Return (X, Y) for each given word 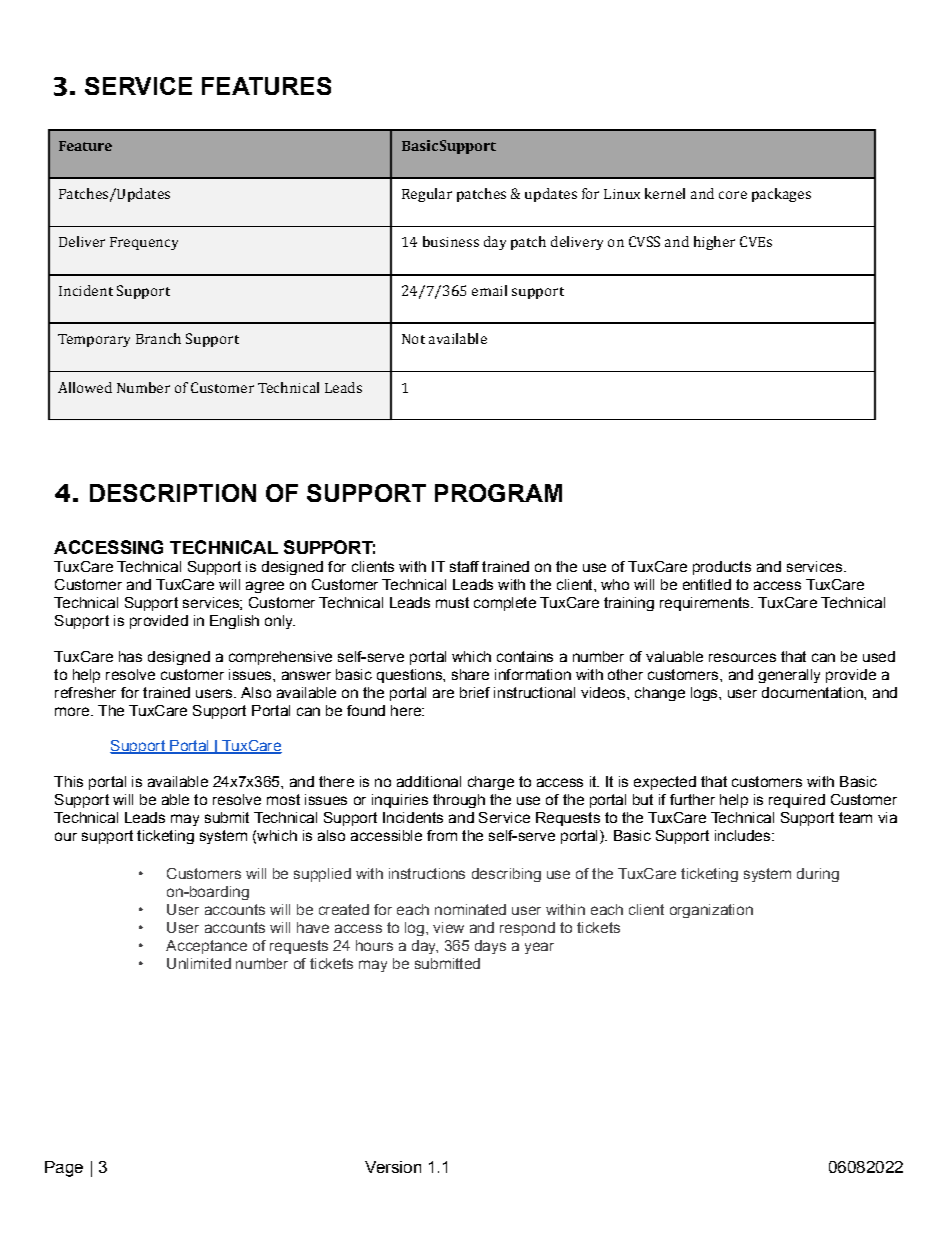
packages (781, 195)
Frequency (144, 243)
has (130, 656)
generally (789, 676)
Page (64, 1169)
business (451, 241)
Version (393, 1167)
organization (711, 911)
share (470, 674)
